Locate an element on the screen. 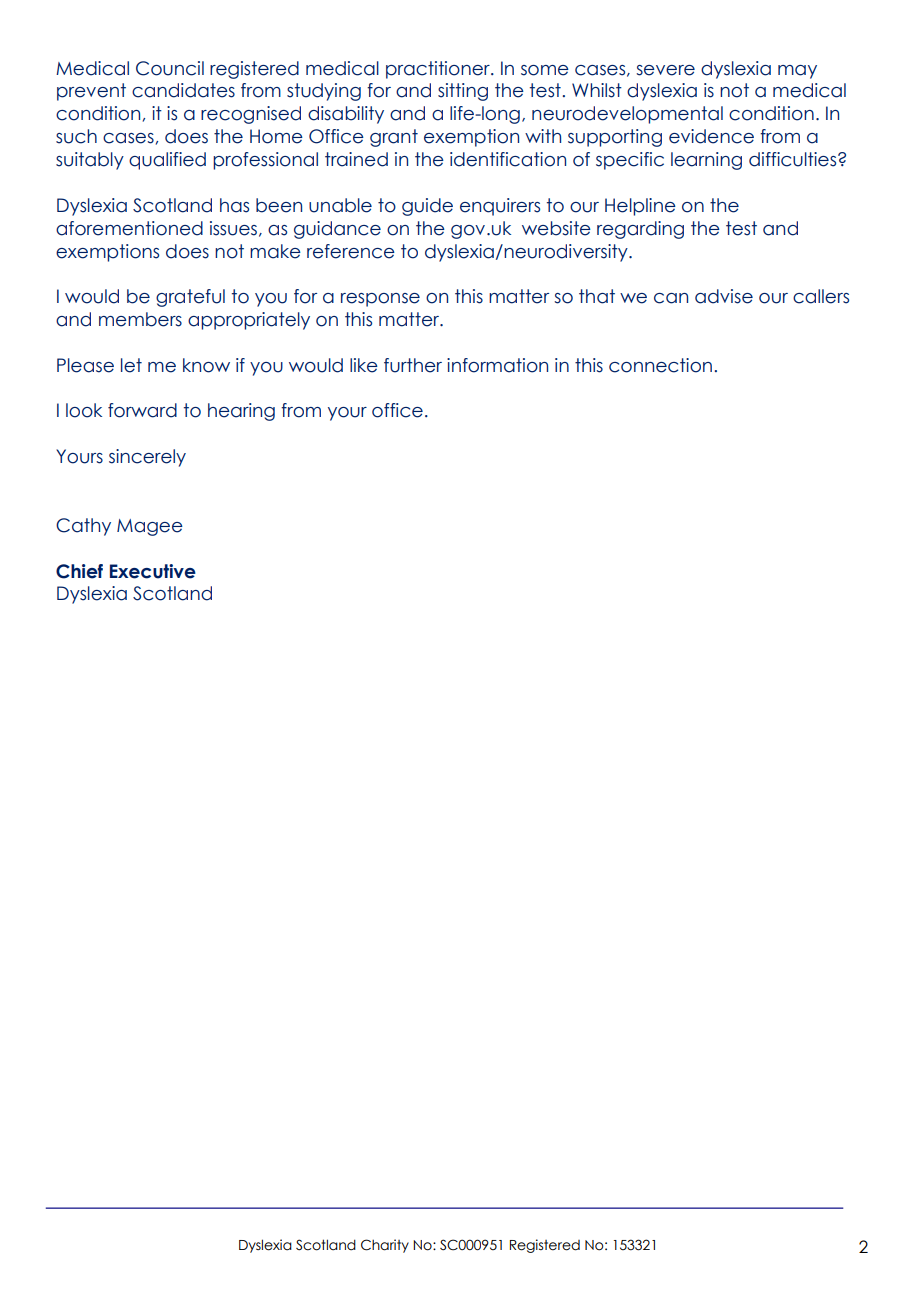  Chief is located at coordinates (79, 571).
